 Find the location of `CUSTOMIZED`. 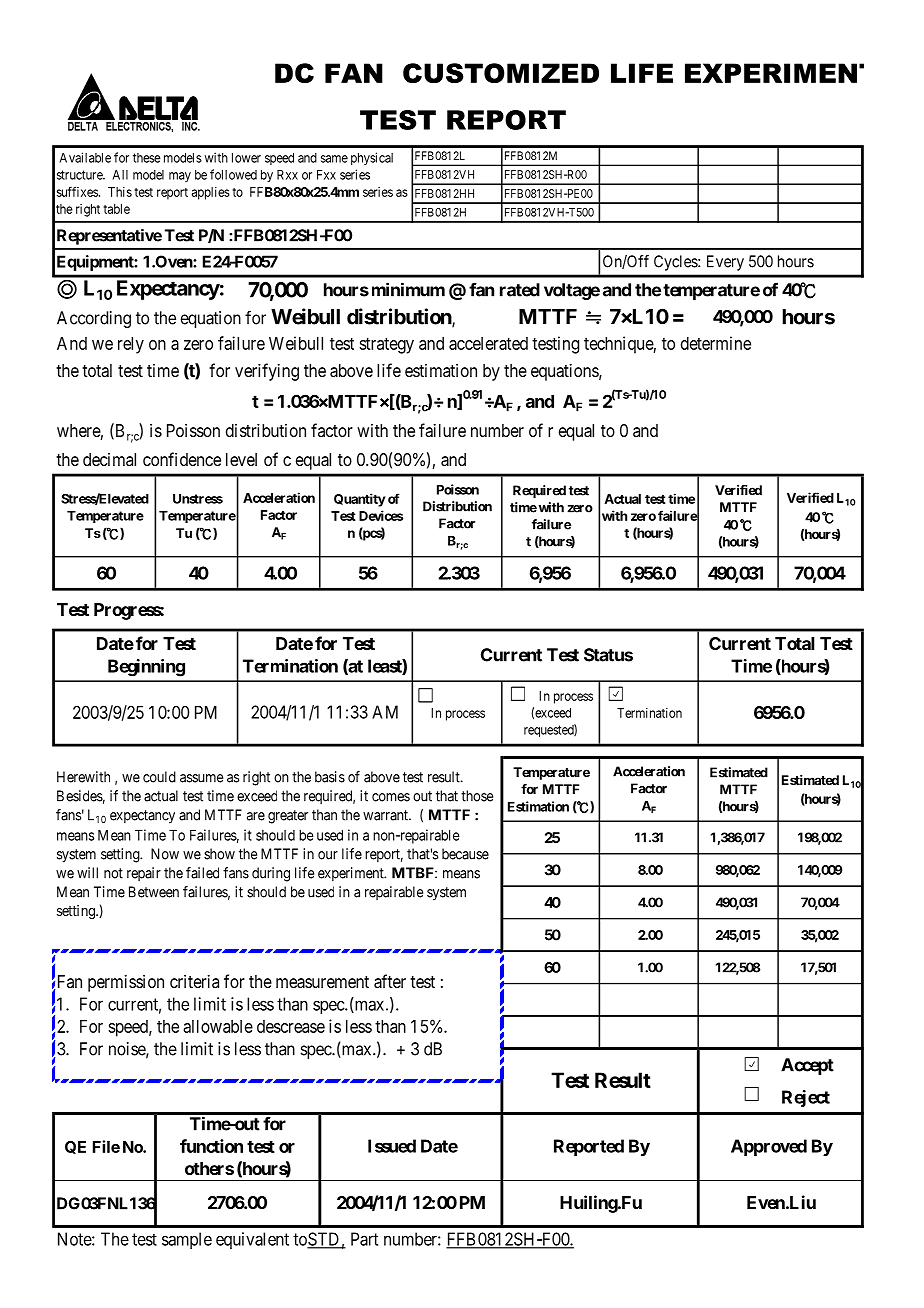

CUSTOMIZED is located at coordinates (501, 73).
